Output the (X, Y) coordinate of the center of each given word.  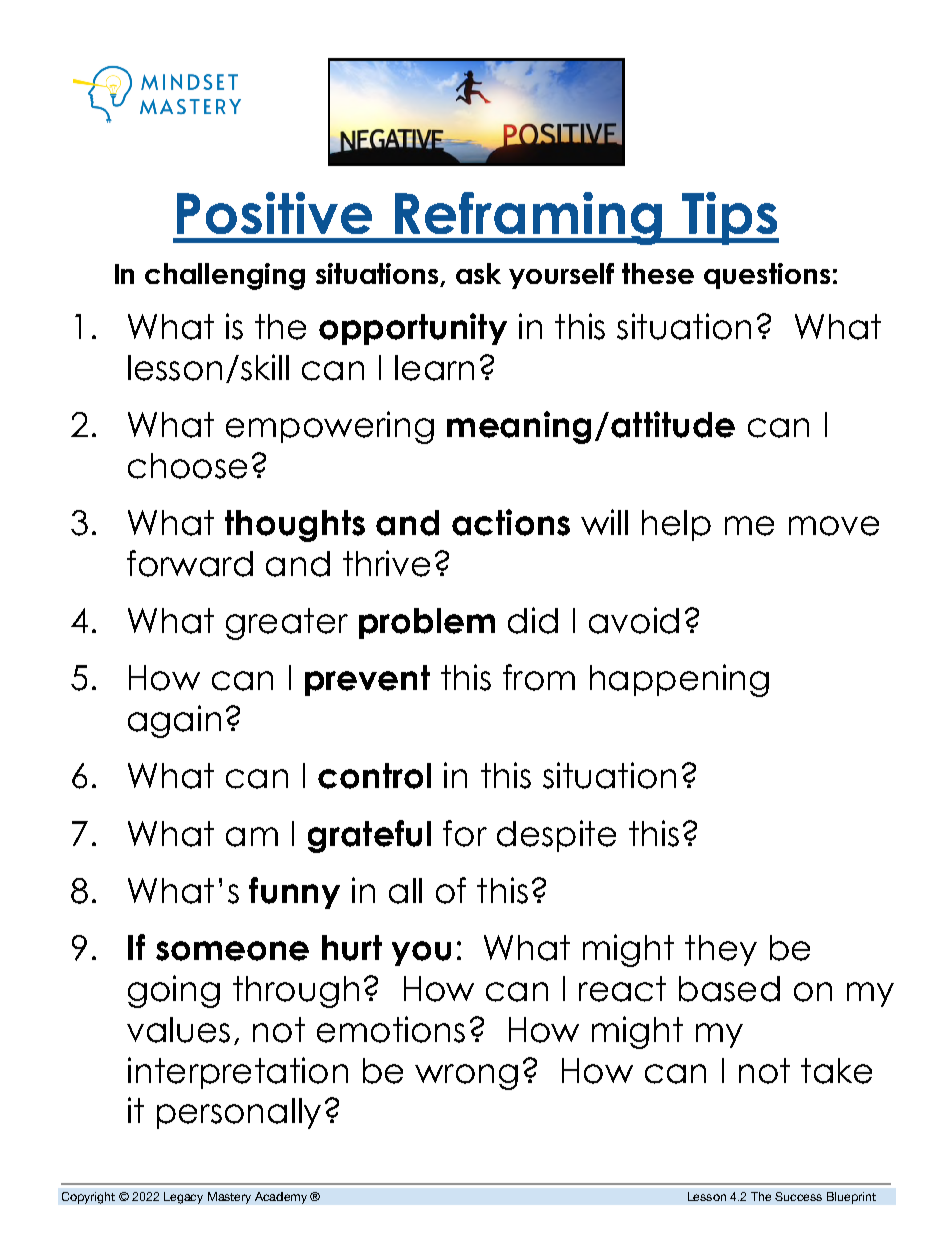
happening (679, 680)
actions (511, 522)
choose (187, 466)
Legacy (183, 1198)
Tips (729, 218)
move (834, 526)
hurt (352, 948)
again (174, 721)
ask (478, 273)
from (539, 677)
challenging (225, 276)
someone (232, 951)
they (721, 950)
